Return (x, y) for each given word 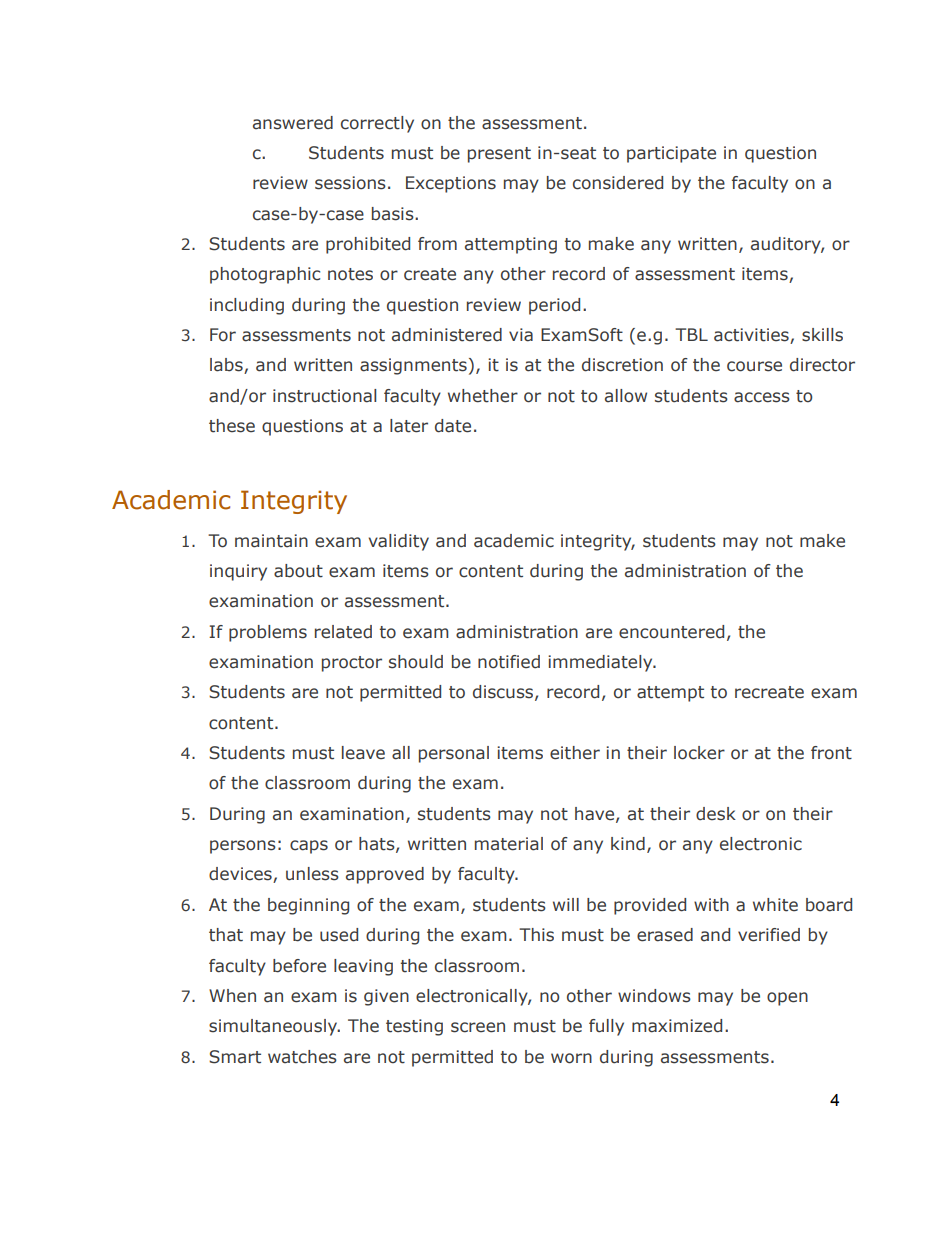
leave (363, 753)
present (499, 155)
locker (699, 753)
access (762, 397)
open (787, 999)
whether (483, 396)
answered (293, 123)
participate (671, 154)
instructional (324, 396)
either (575, 753)
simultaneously (274, 1027)
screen (478, 1027)
